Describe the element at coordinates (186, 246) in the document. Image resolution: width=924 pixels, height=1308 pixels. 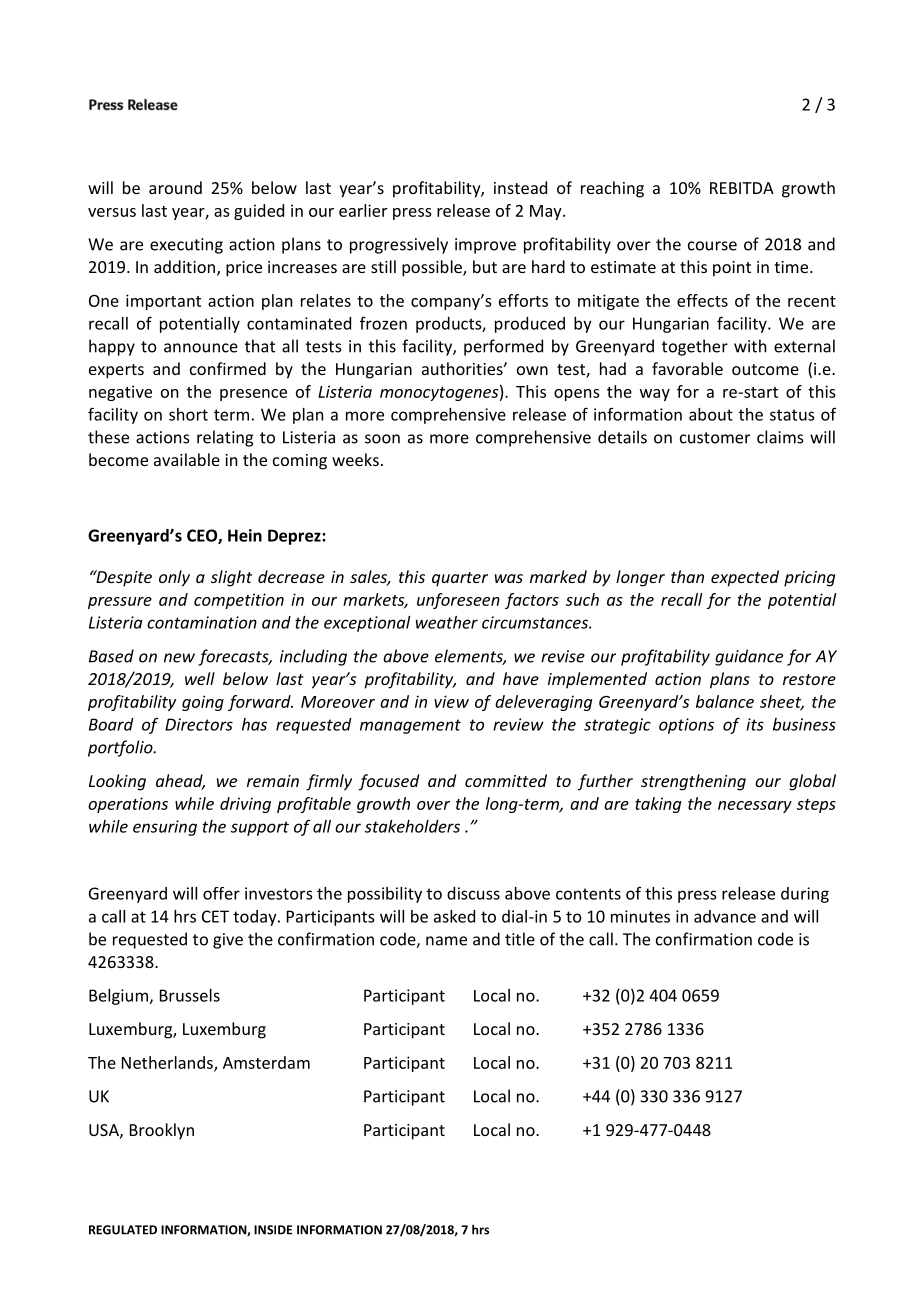
I see `executing` at that location.
